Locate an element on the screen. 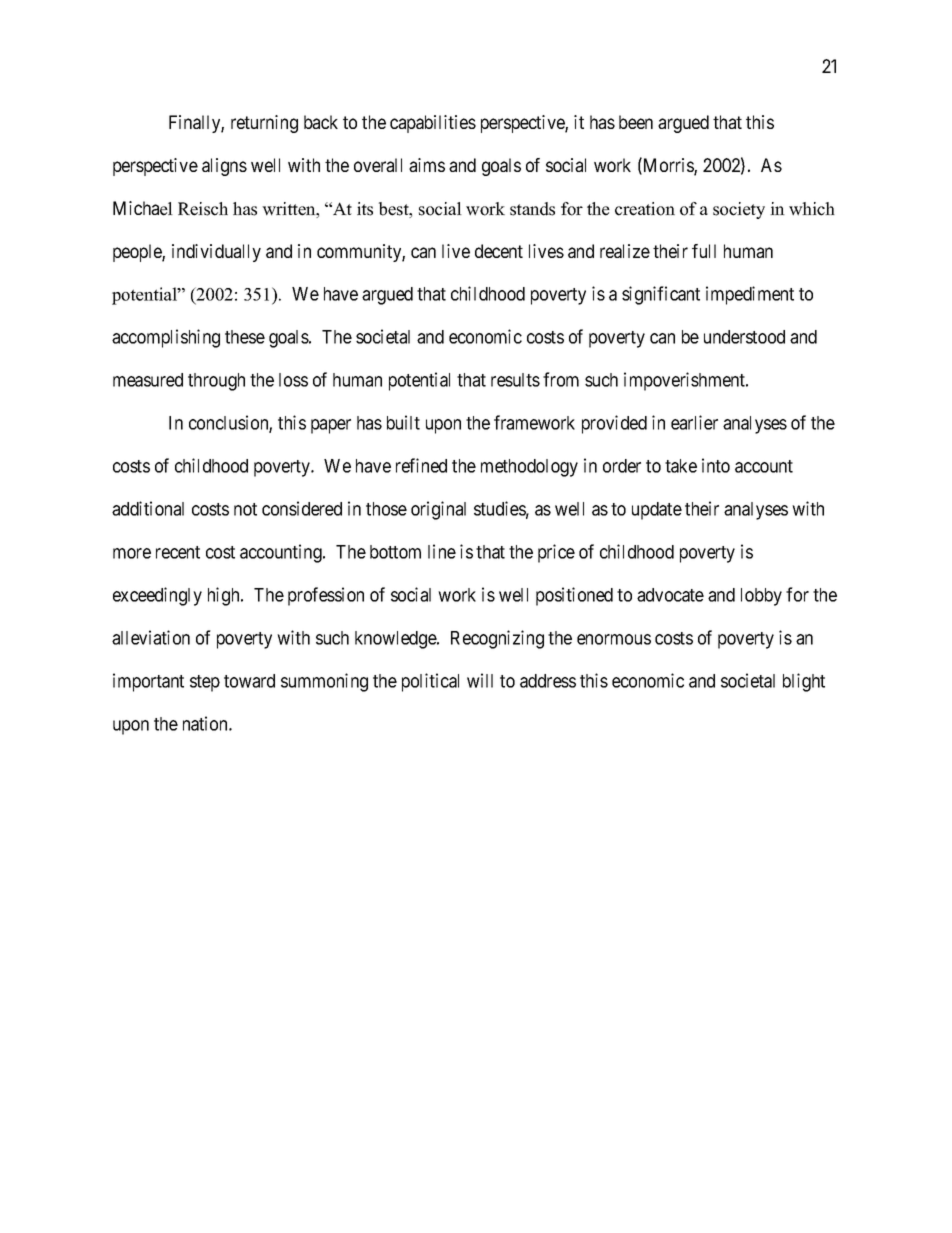 The width and height of the screenshot is (952, 1233). impediment is located at coordinates (750, 295).
